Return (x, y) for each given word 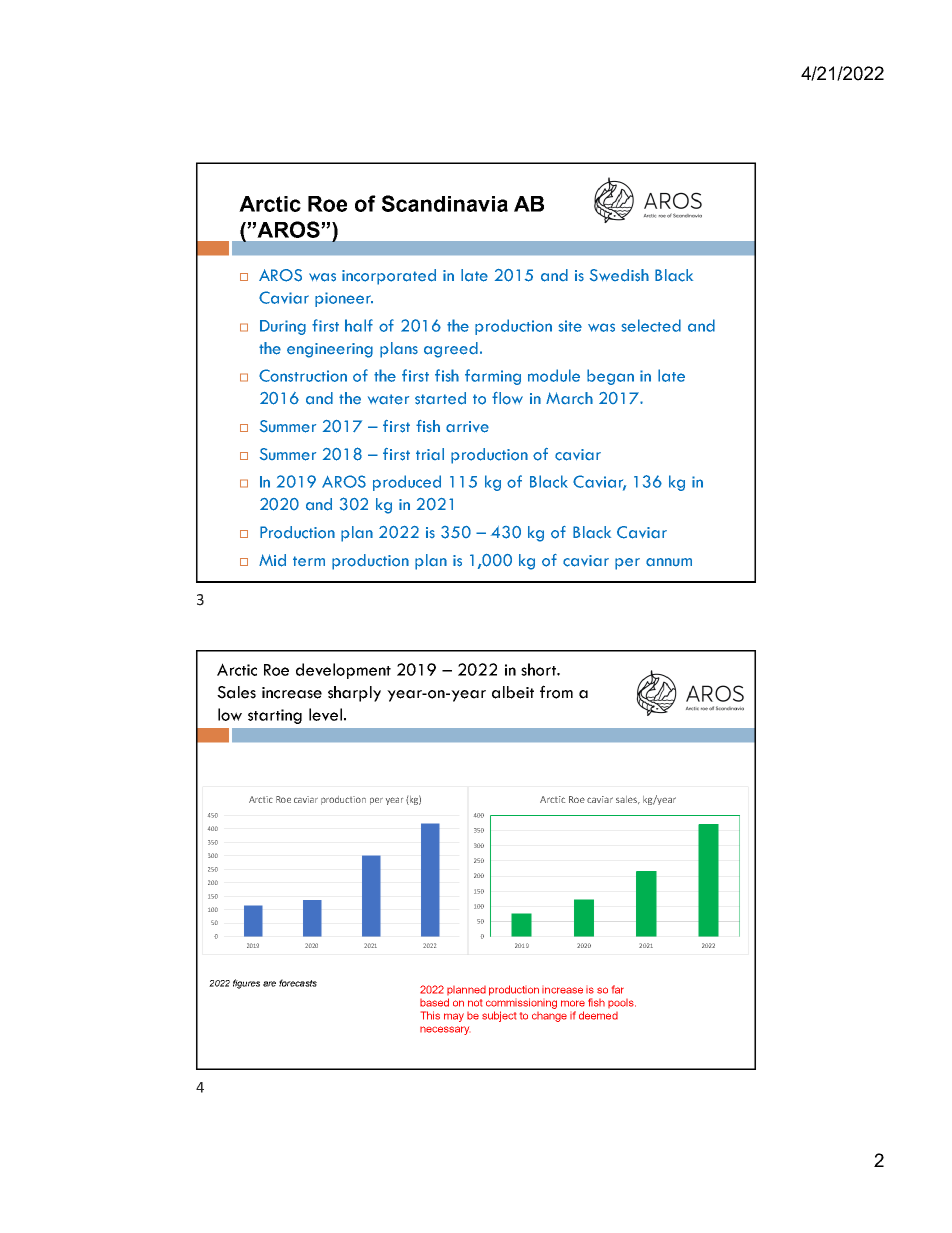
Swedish (619, 275)
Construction (303, 375)
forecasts (298, 983)
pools (622, 1003)
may (454, 1017)
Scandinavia (445, 203)
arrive (467, 427)
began (610, 377)
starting (275, 716)
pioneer (344, 299)
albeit (513, 692)
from (556, 692)
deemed (598, 1015)
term (309, 561)
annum (669, 562)
